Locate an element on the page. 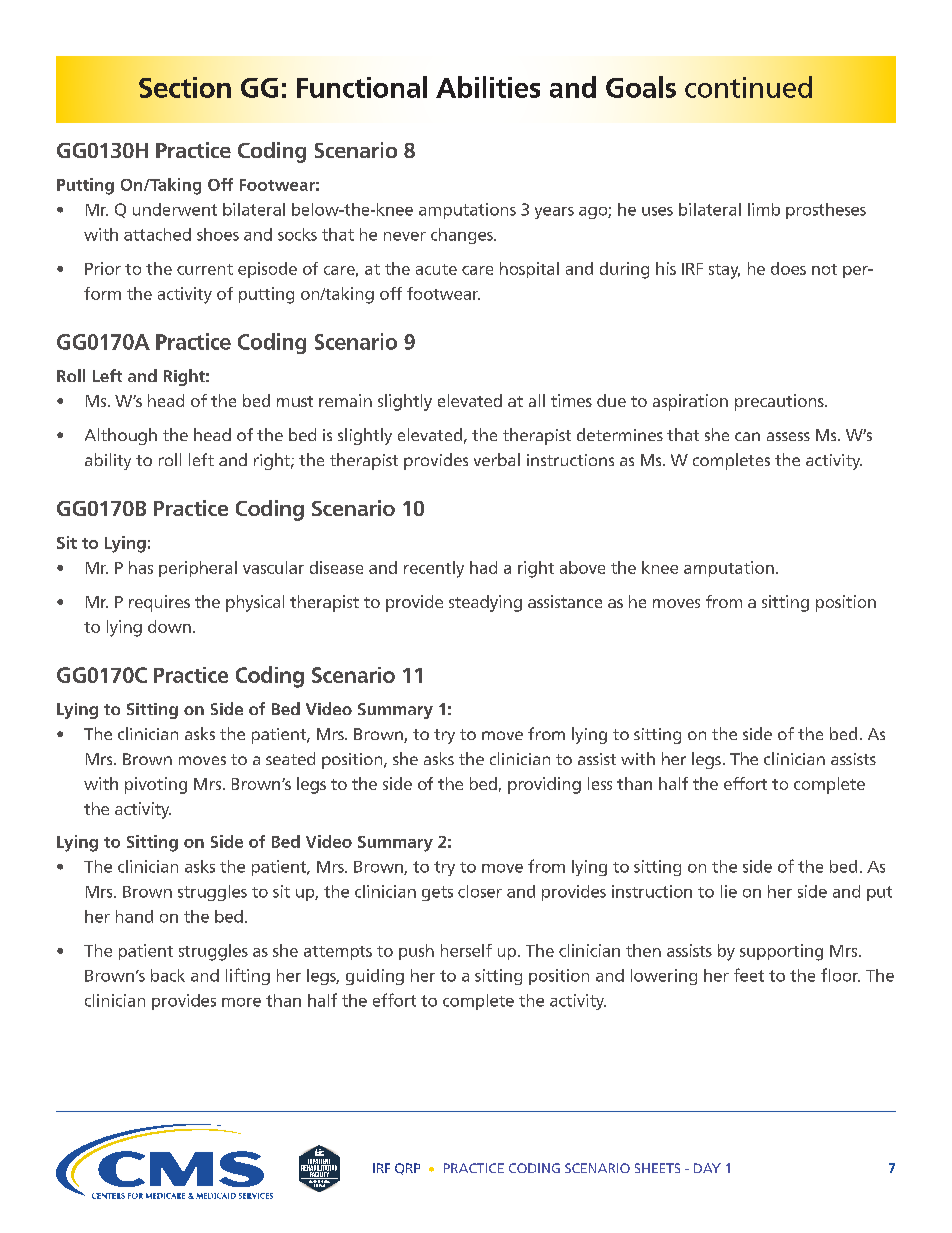 This image has height=1233, width=952. lie is located at coordinates (729, 891).
